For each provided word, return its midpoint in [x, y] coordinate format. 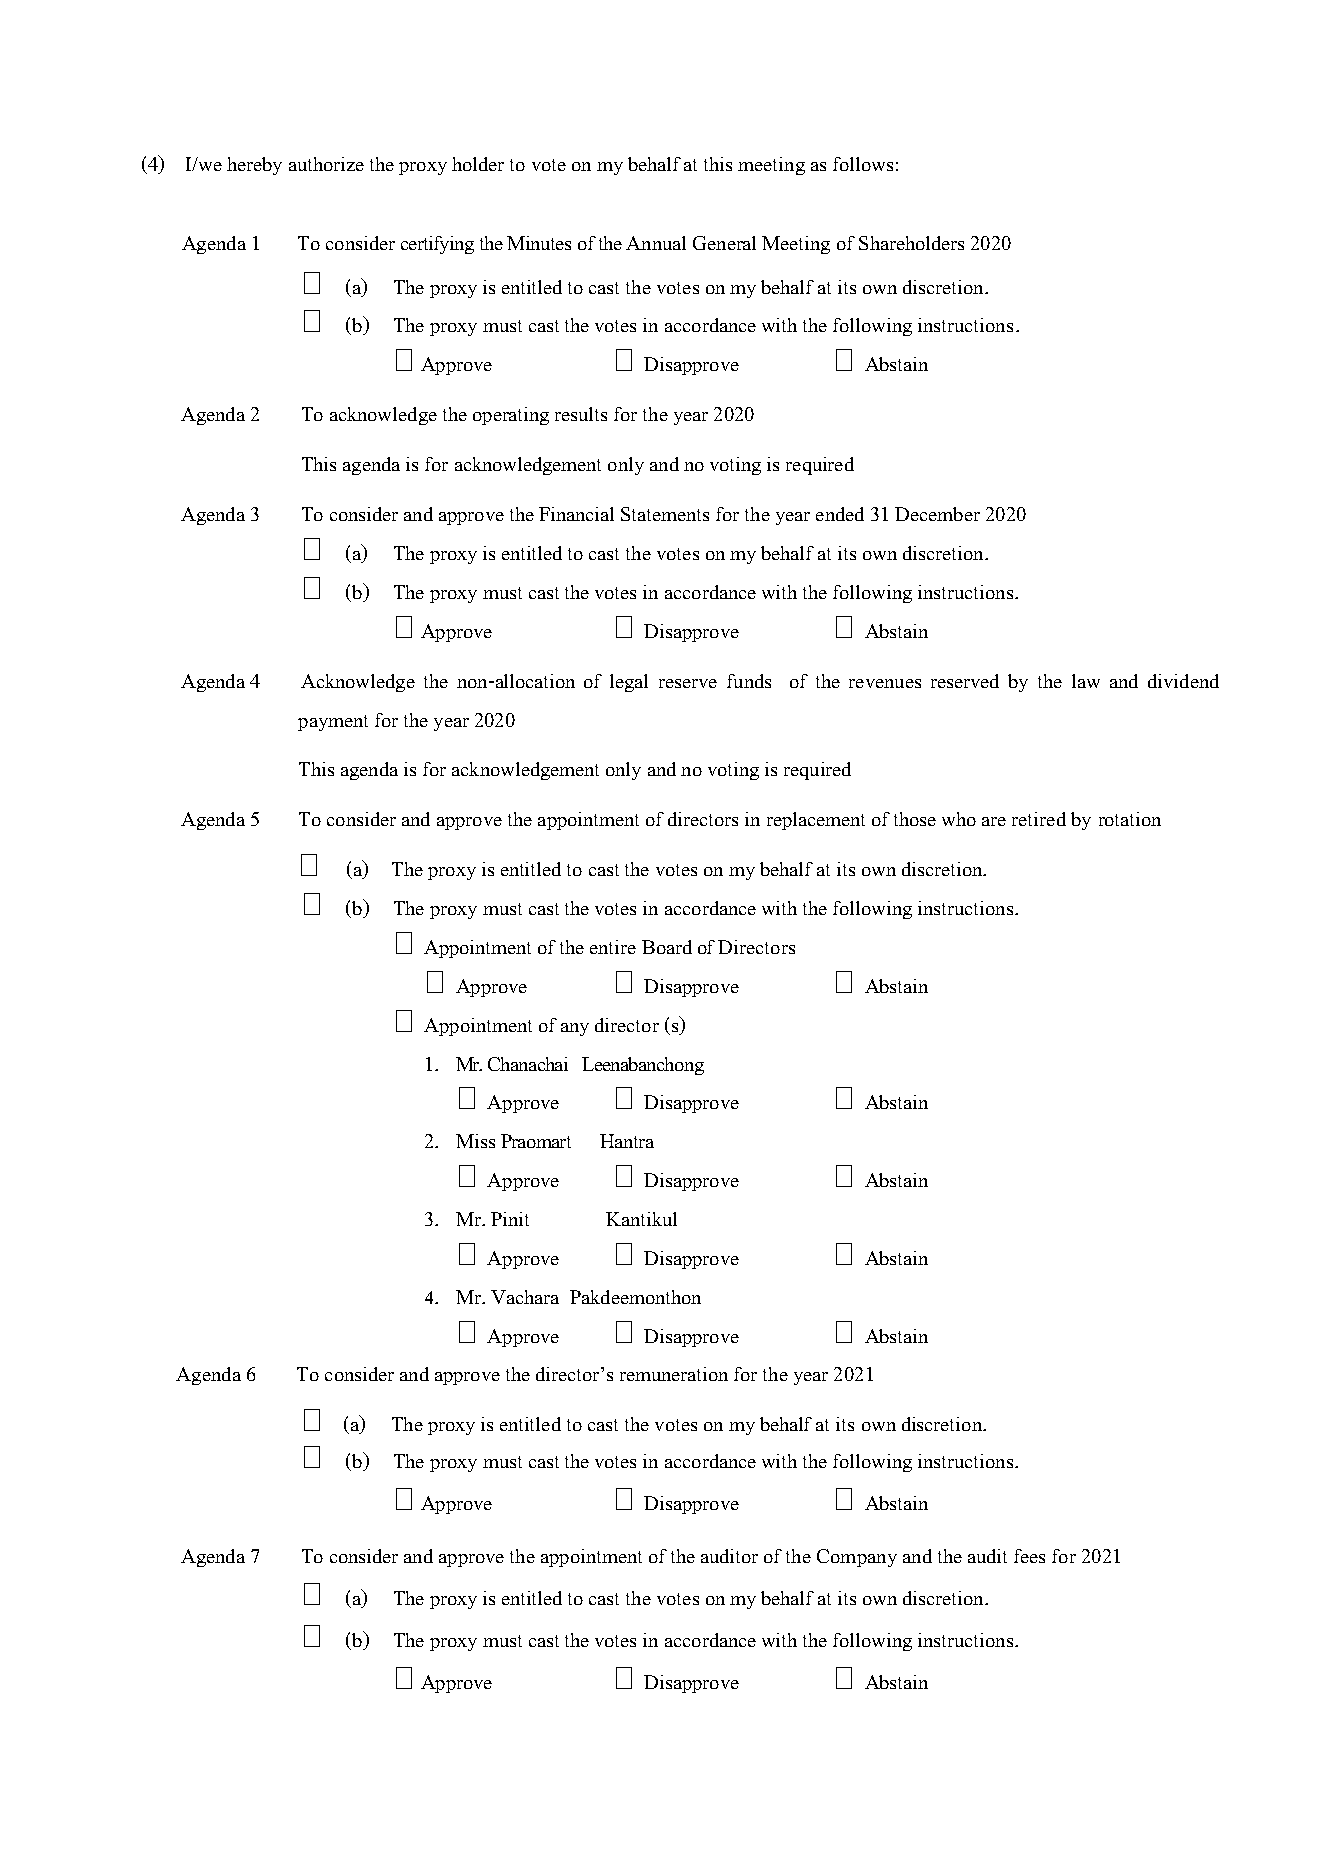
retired [1039, 819]
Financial [576, 514]
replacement [816, 821]
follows [863, 164]
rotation [1130, 819]
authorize [326, 164]
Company [857, 1558]
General [724, 243]
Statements [665, 514]
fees [1029, 1556]
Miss [475, 1141]
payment [333, 723]
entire [613, 947]
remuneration [674, 1374]
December [937, 514]
